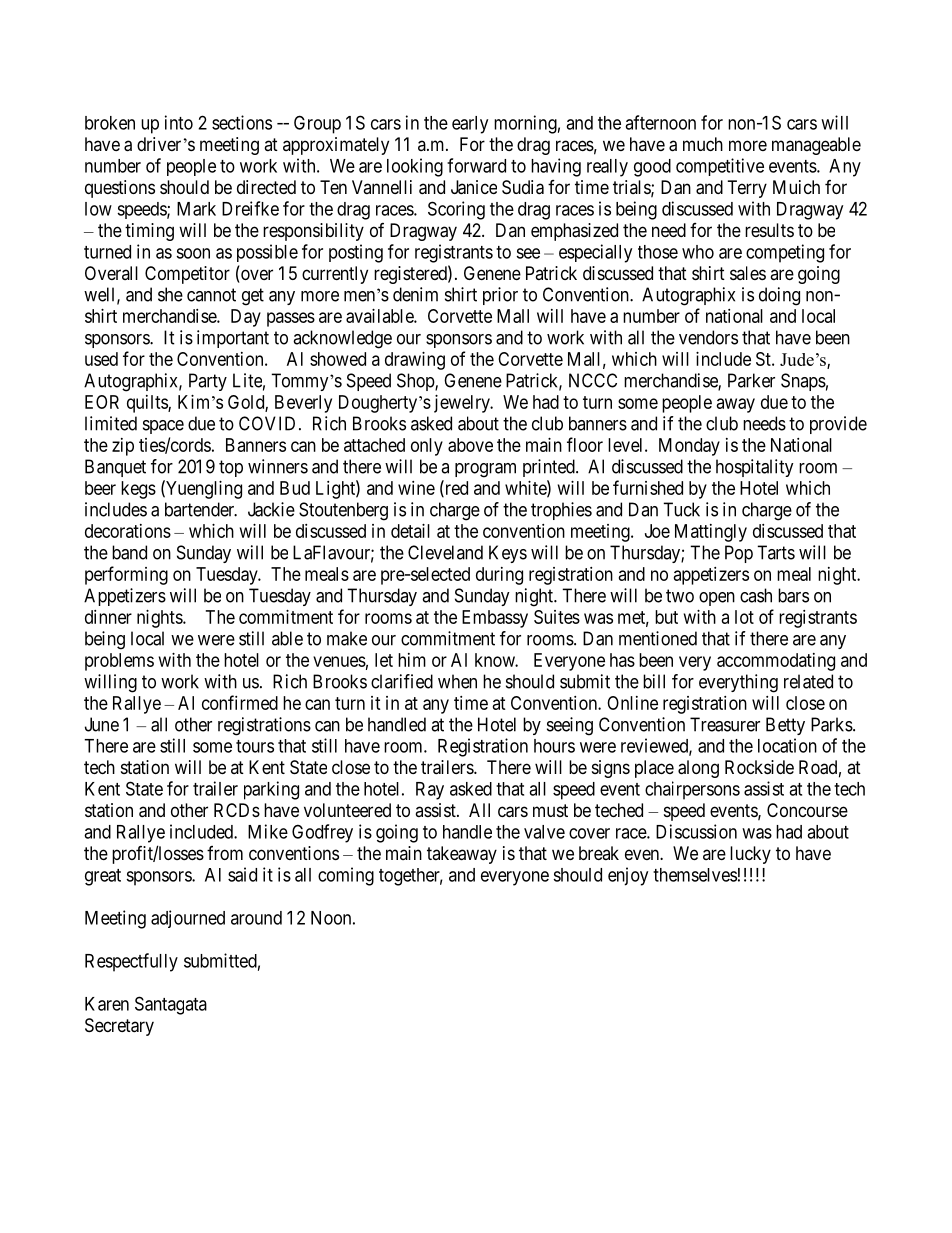 This screenshot has height=1233, width=952. I want to click on Karen, so click(107, 1004).
